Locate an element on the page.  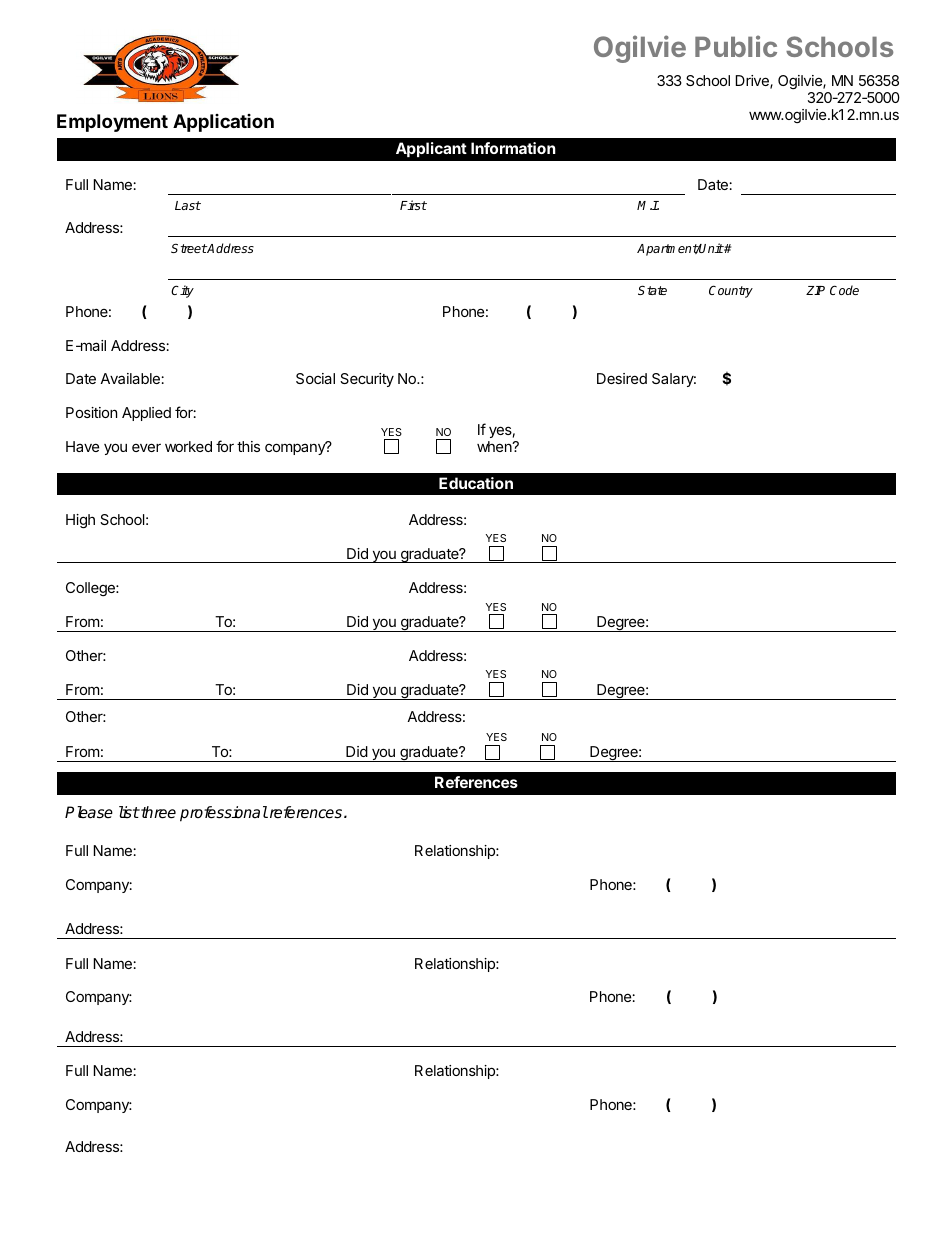
professional is located at coordinates (224, 814).
